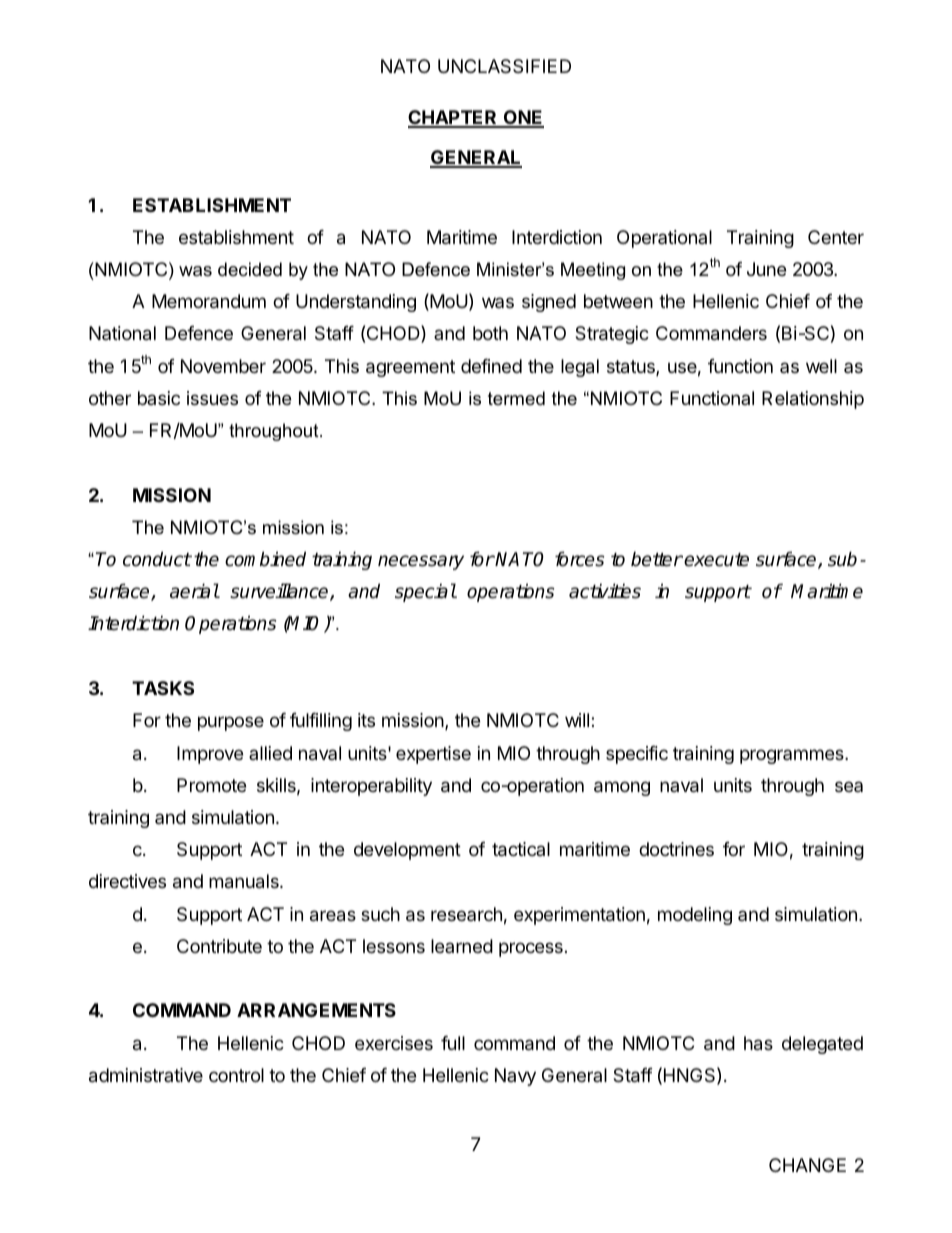 Image resolution: width=952 pixels, height=1233 pixels. Describe the element at coordinates (454, 118) in the screenshot. I see `CHAPTER` at that location.
